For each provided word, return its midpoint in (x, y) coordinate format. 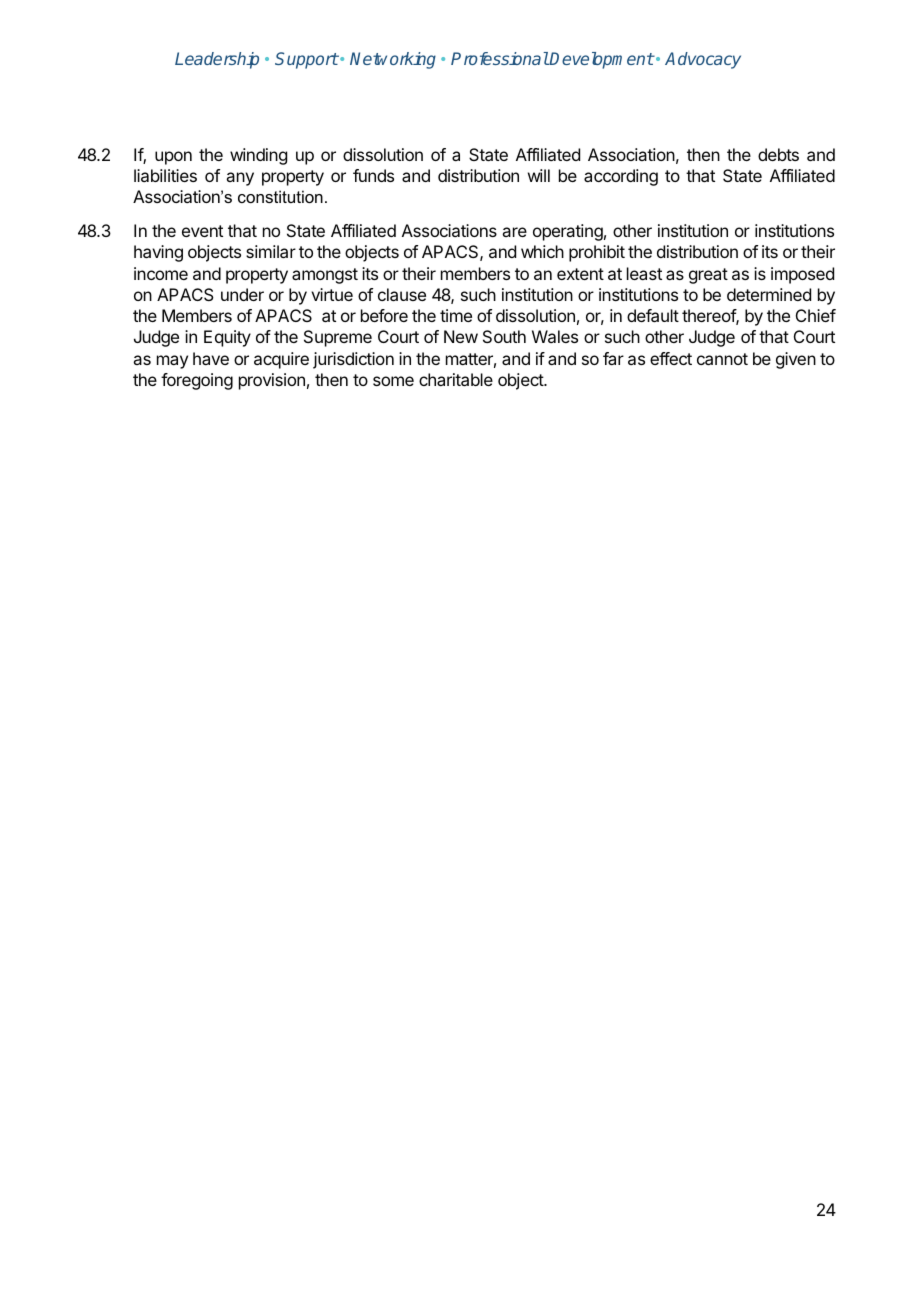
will (539, 175)
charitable (456, 379)
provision (272, 381)
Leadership (217, 60)
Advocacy (703, 60)
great (708, 276)
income (161, 273)
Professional (500, 58)
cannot (722, 359)
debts (778, 154)
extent (580, 274)
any (240, 179)
